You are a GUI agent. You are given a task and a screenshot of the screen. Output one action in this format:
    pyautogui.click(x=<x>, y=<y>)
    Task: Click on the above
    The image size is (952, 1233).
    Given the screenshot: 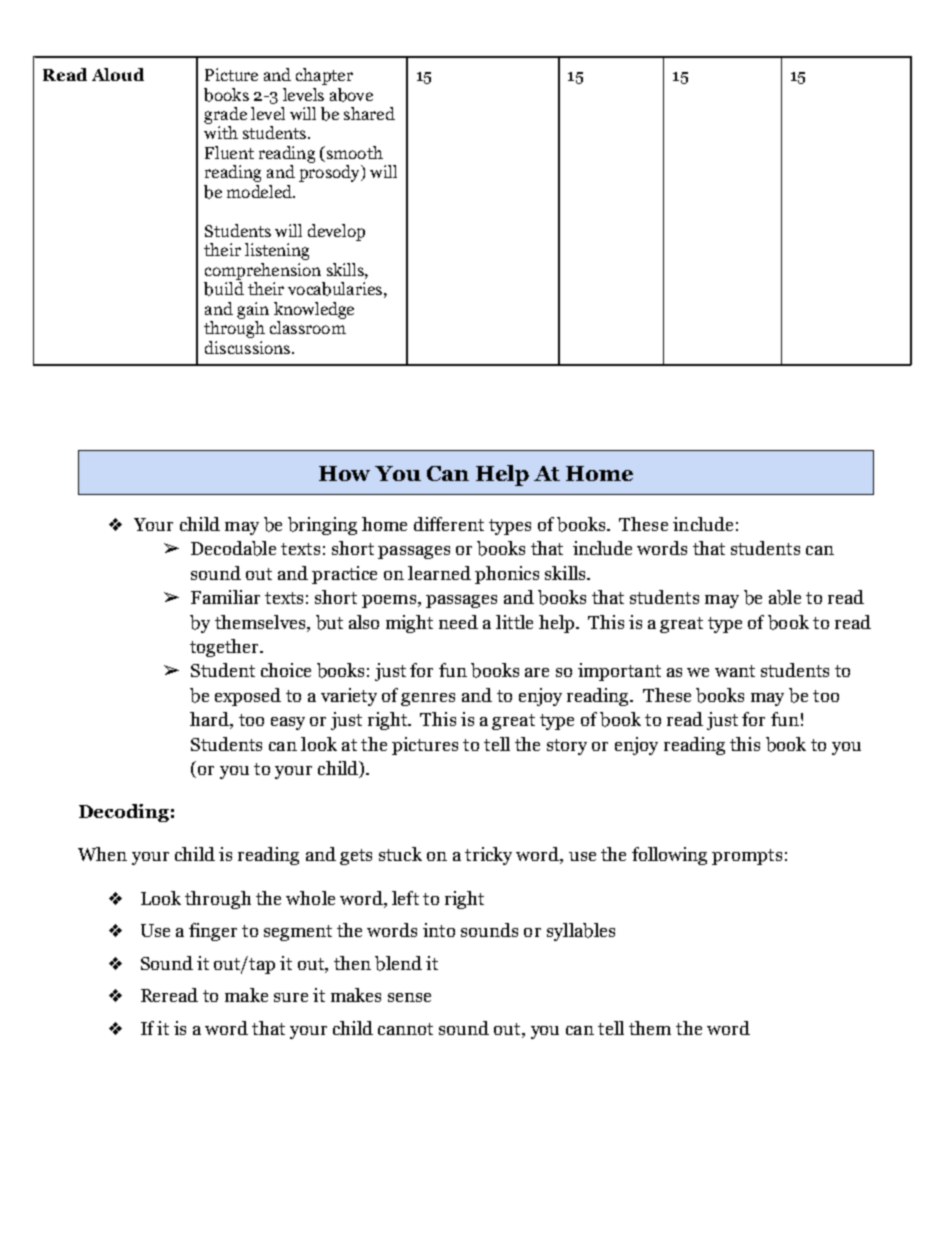 What is the action you would take?
    pyautogui.click(x=351, y=95)
